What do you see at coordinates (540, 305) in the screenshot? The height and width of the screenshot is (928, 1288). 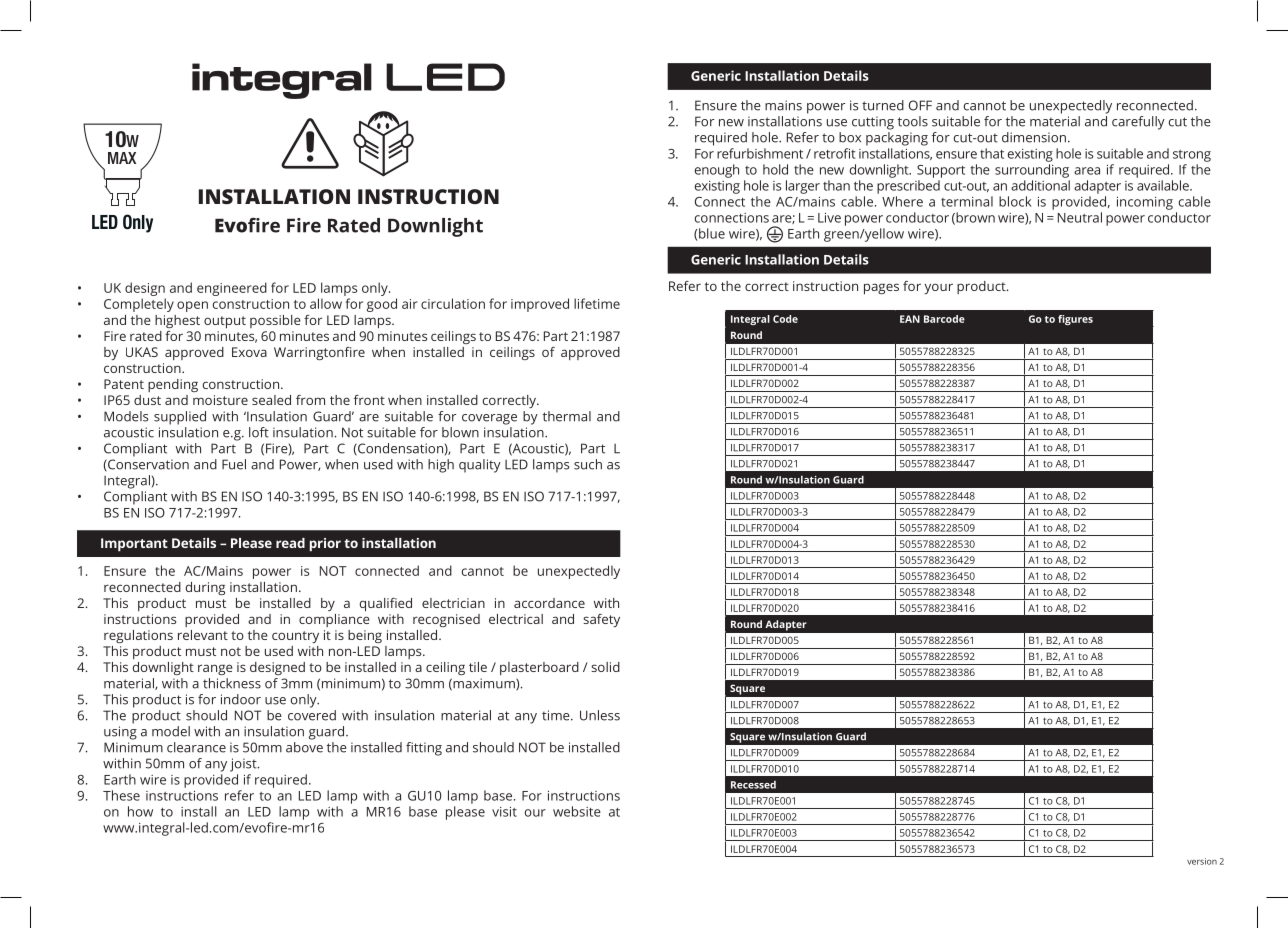 I see `improved` at bounding box center [540, 305].
